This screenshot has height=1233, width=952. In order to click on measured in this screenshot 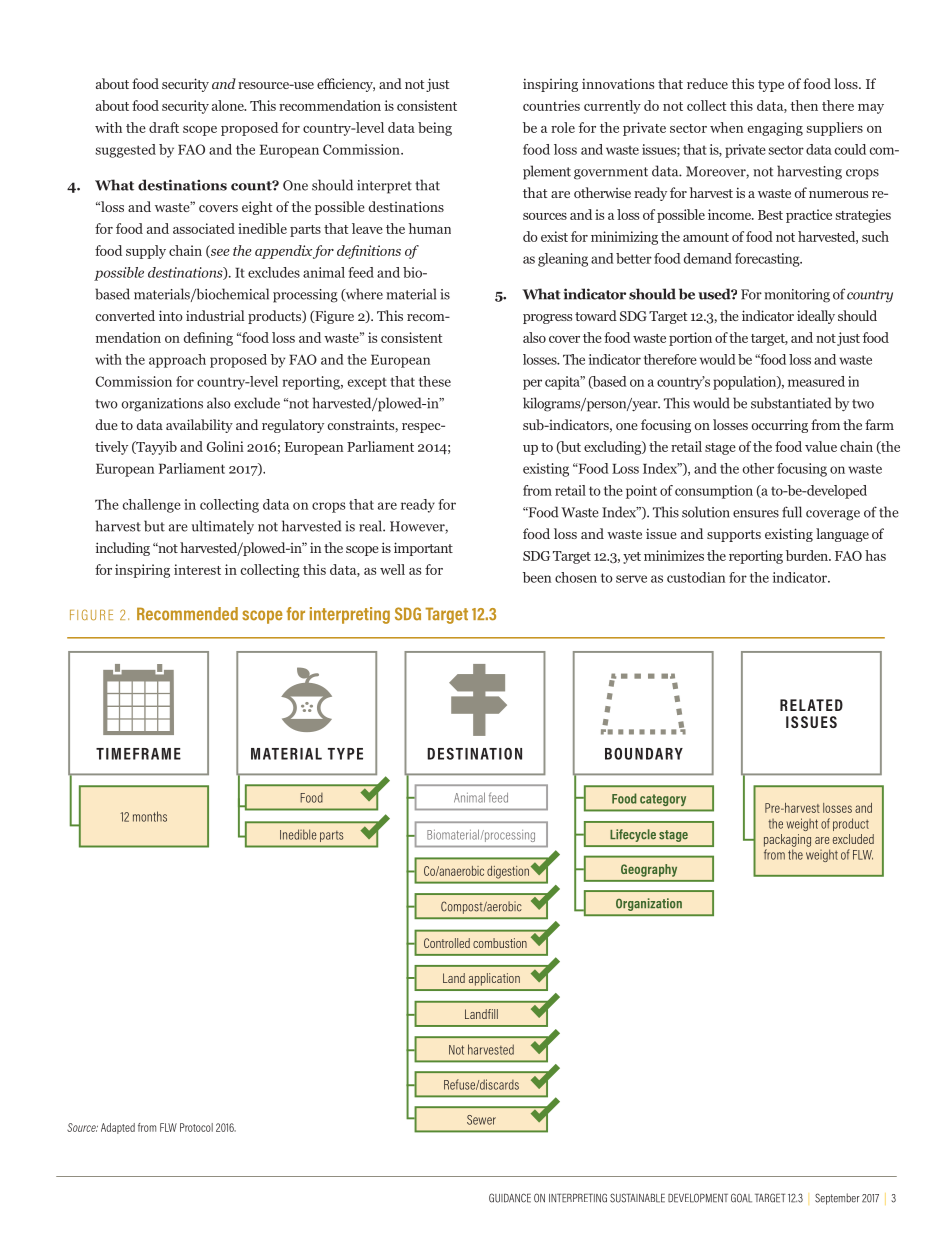, I will do `click(816, 381)`.
